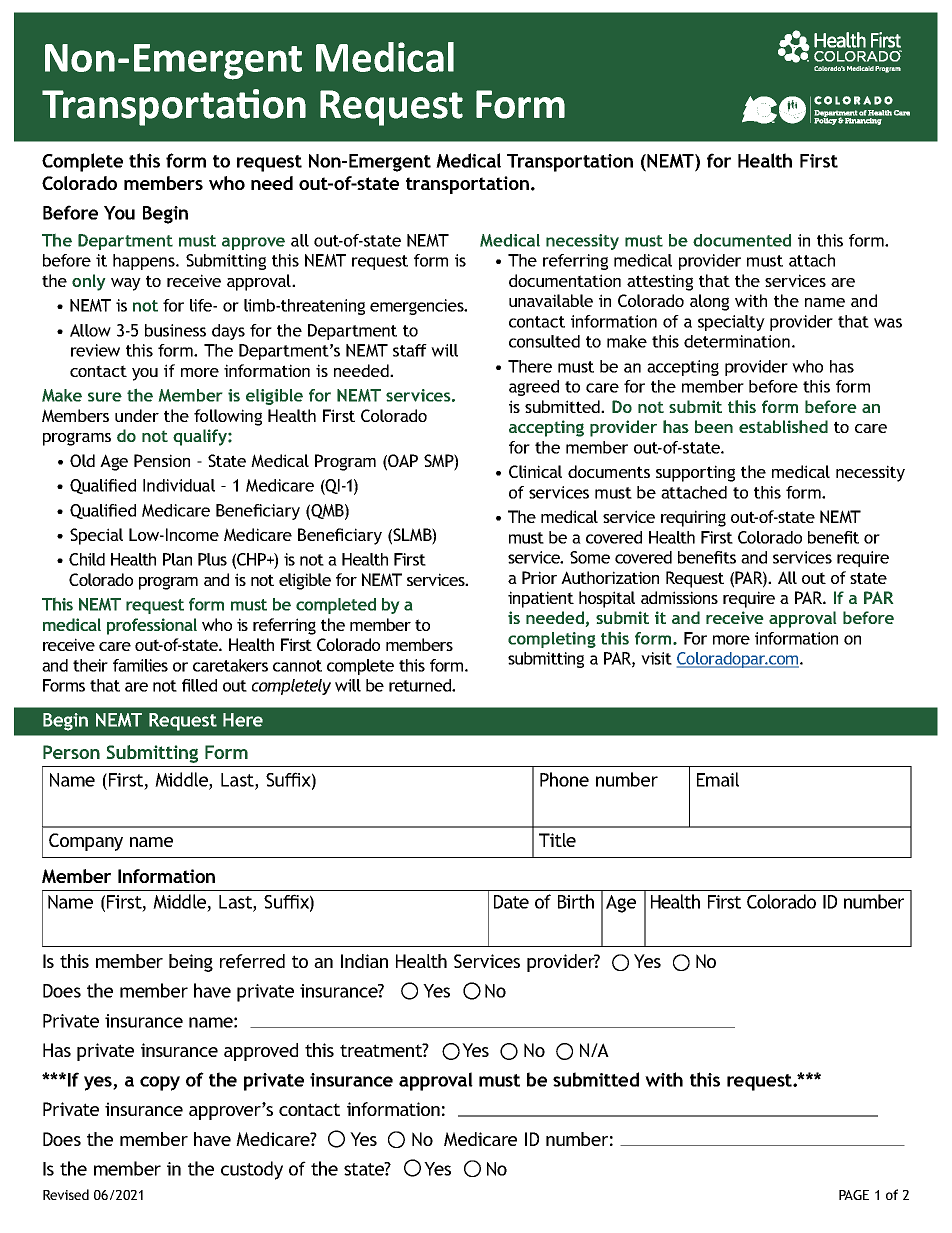  I want to click on admissions, so click(679, 597).
